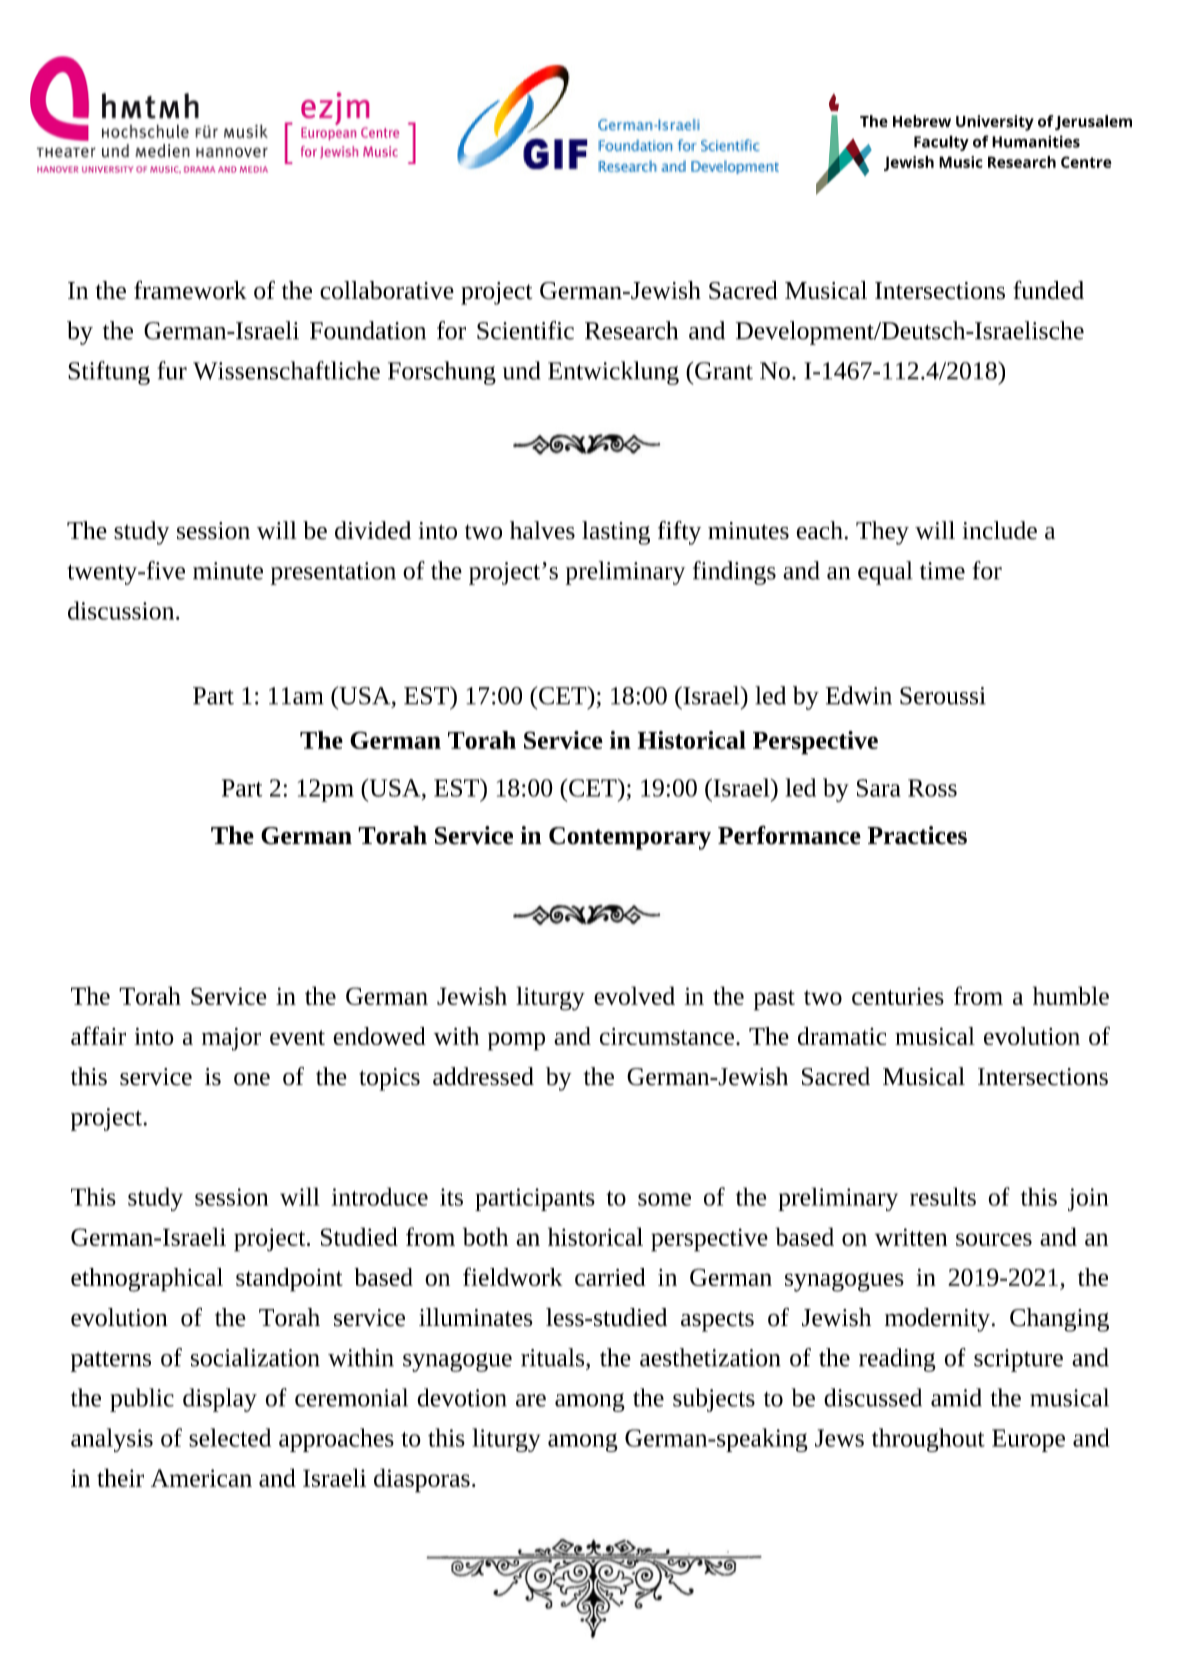 The width and height of the screenshot is (1180, 1669). Describe the element at coordinates (941, 143) in the screenshot. I see `Faculty` at that location.
